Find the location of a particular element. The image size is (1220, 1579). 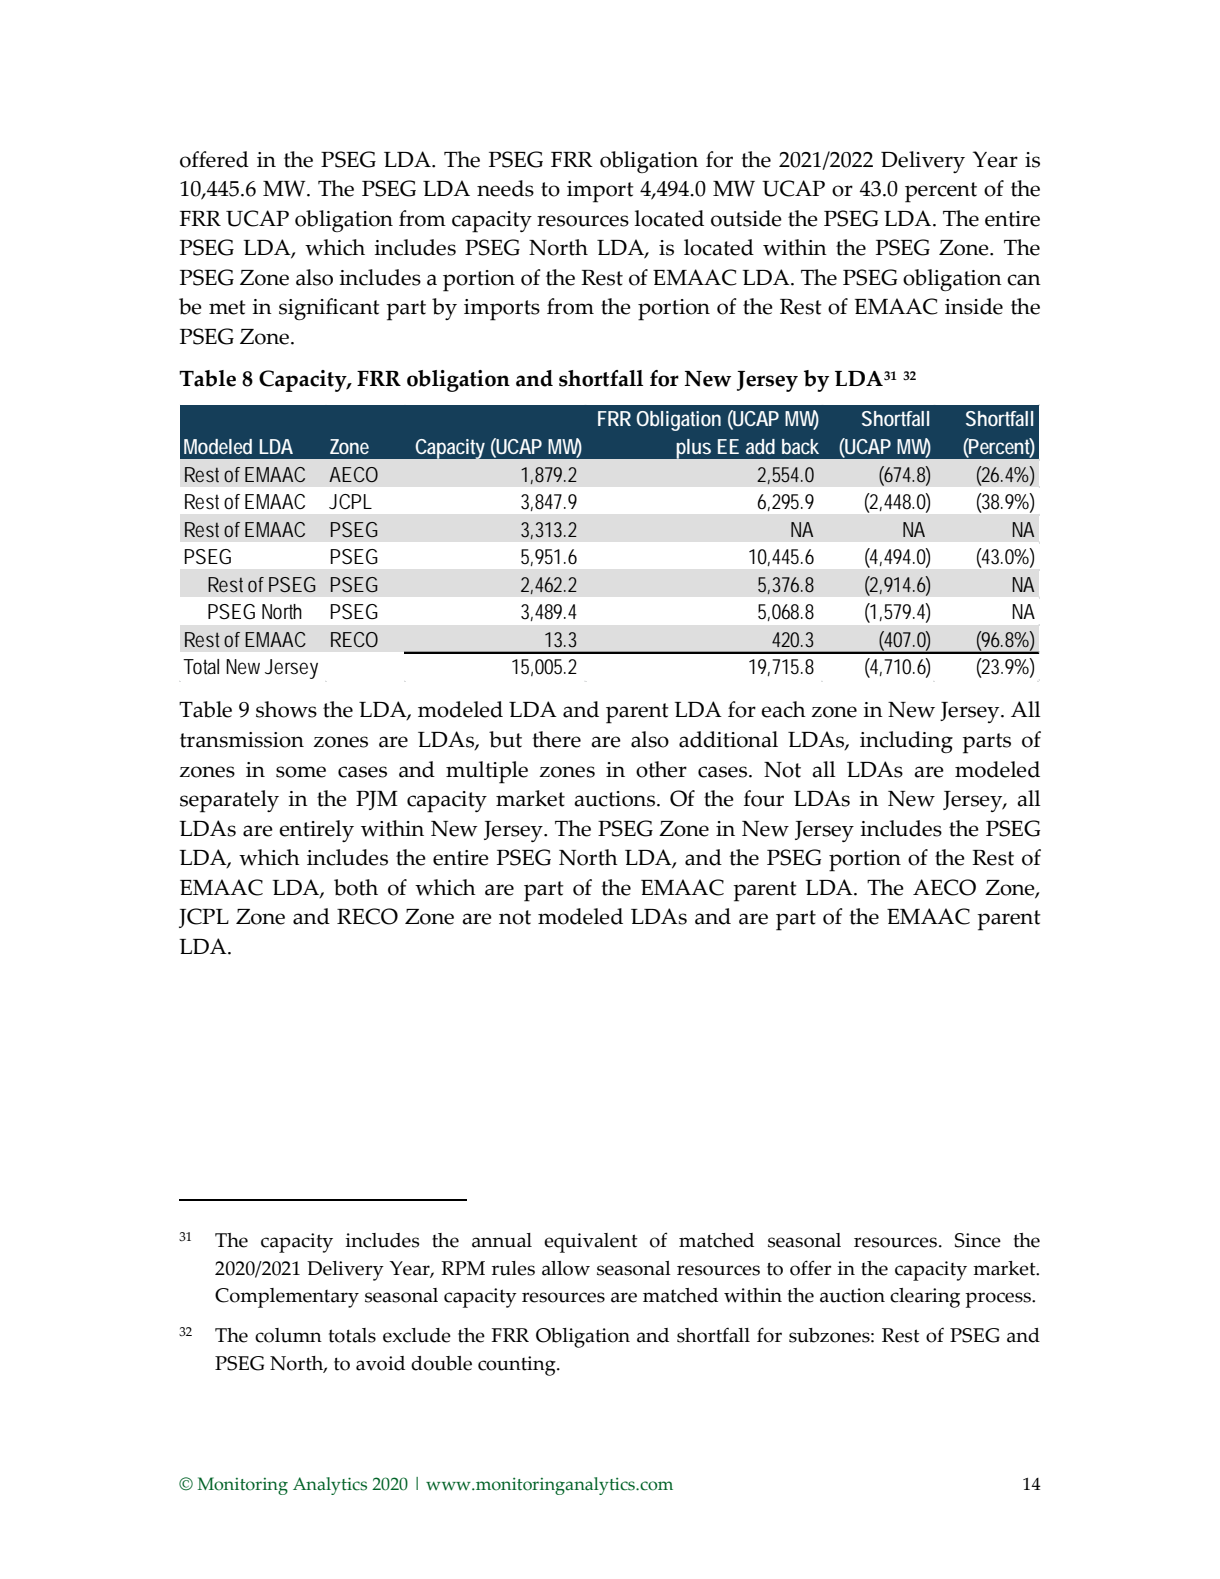

significant is located at coordinates (329, 309).
